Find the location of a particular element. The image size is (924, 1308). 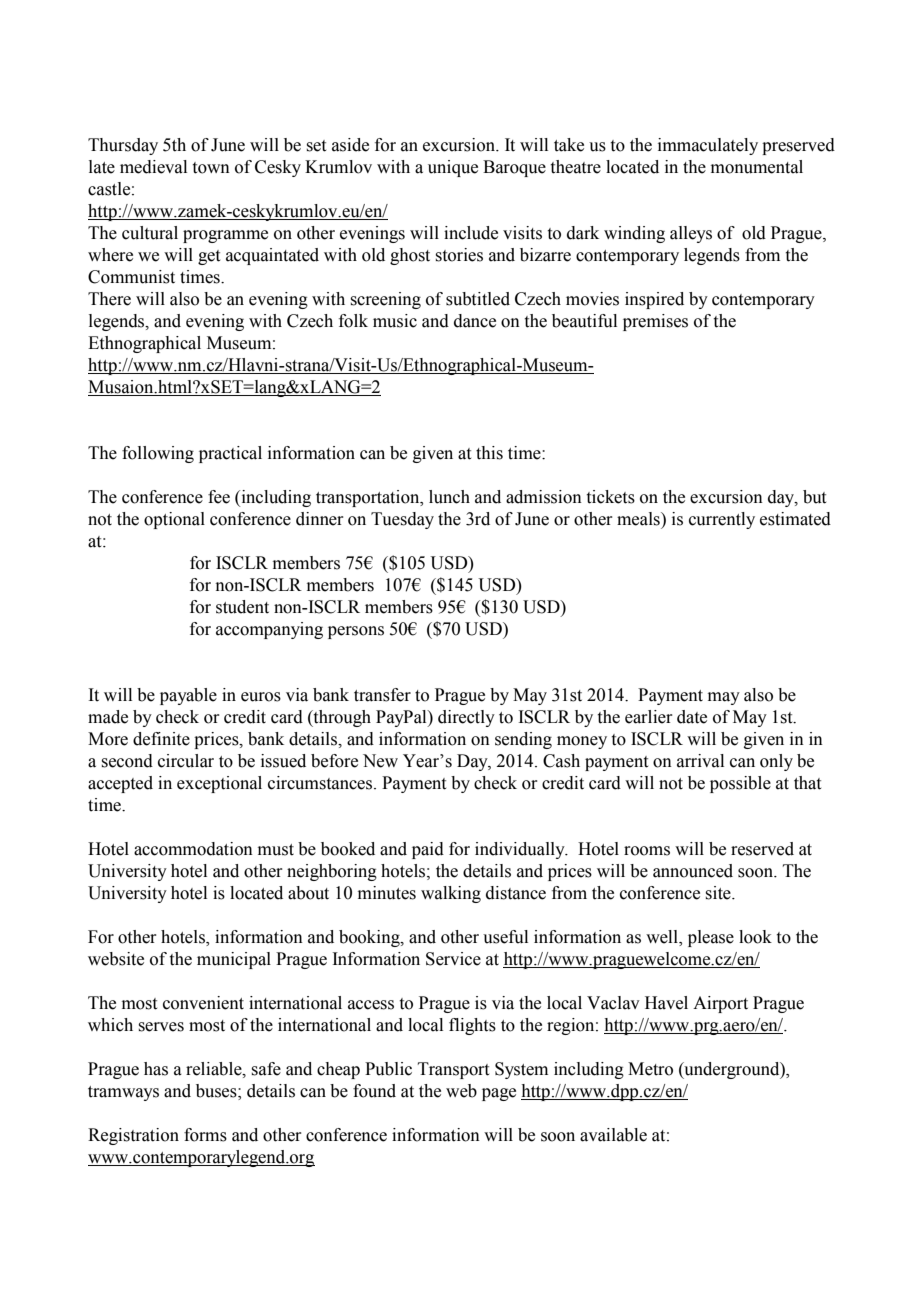

forms is located at coordinates (205, 1135).
